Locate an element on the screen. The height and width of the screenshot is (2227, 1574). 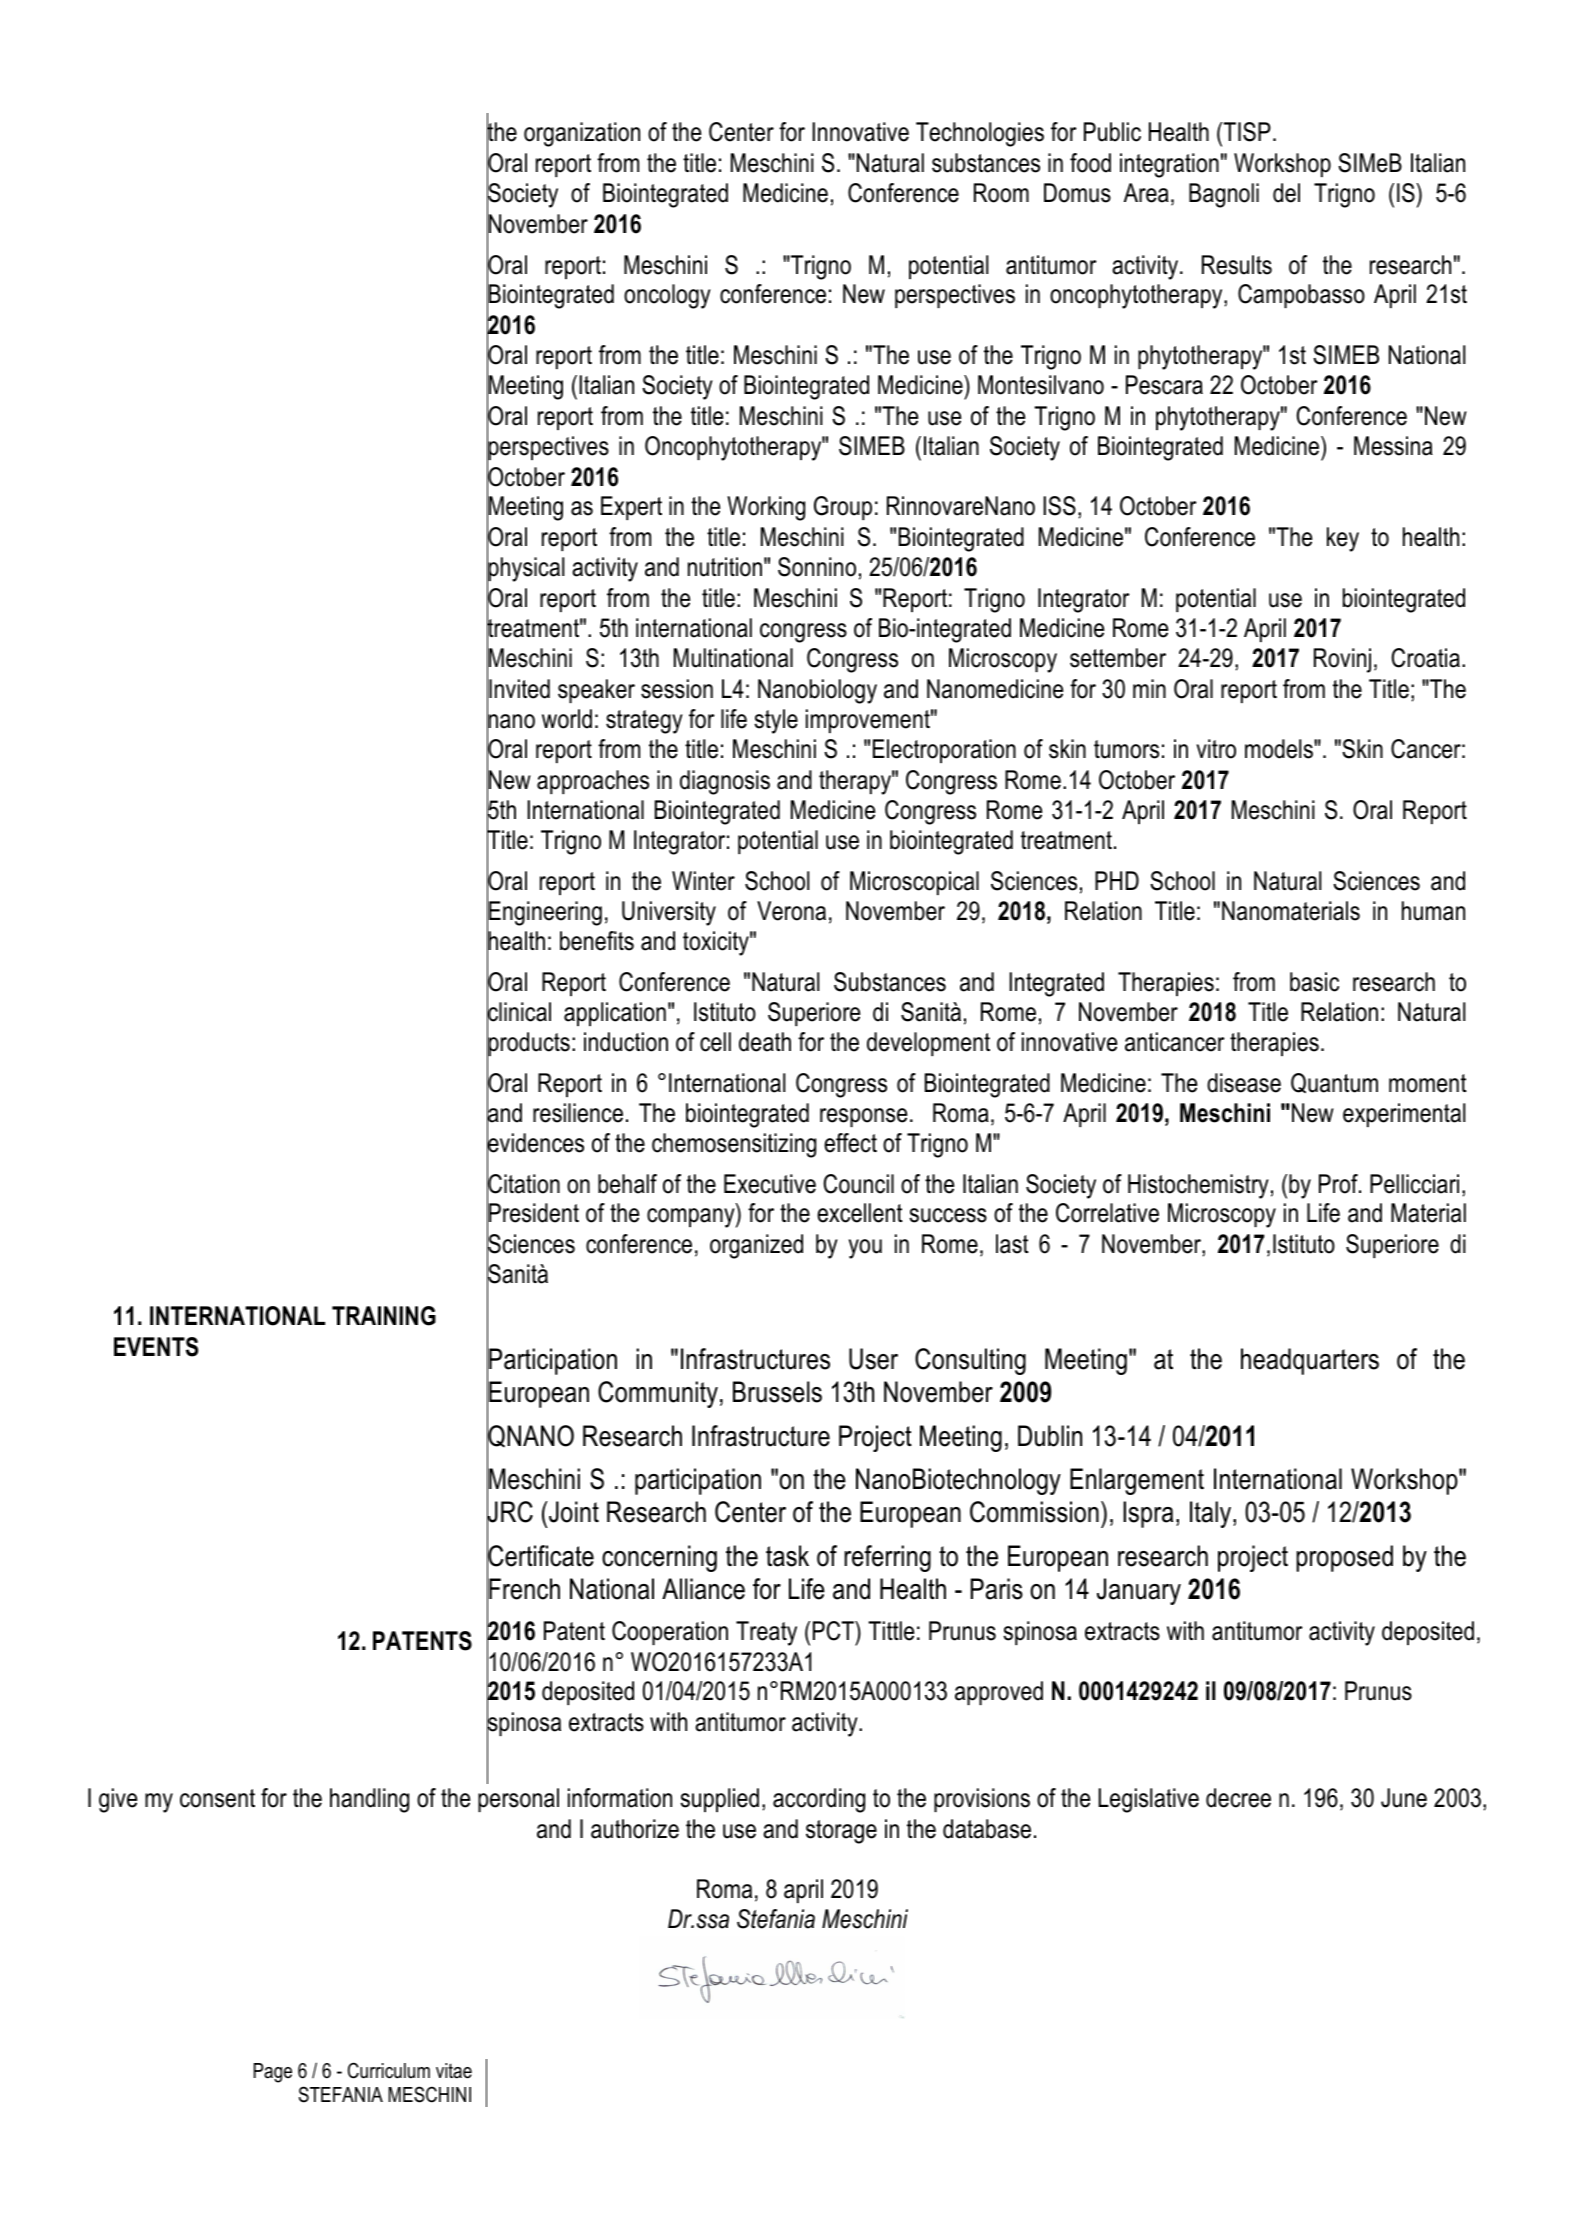
world is located at coordinates (567, 719).
